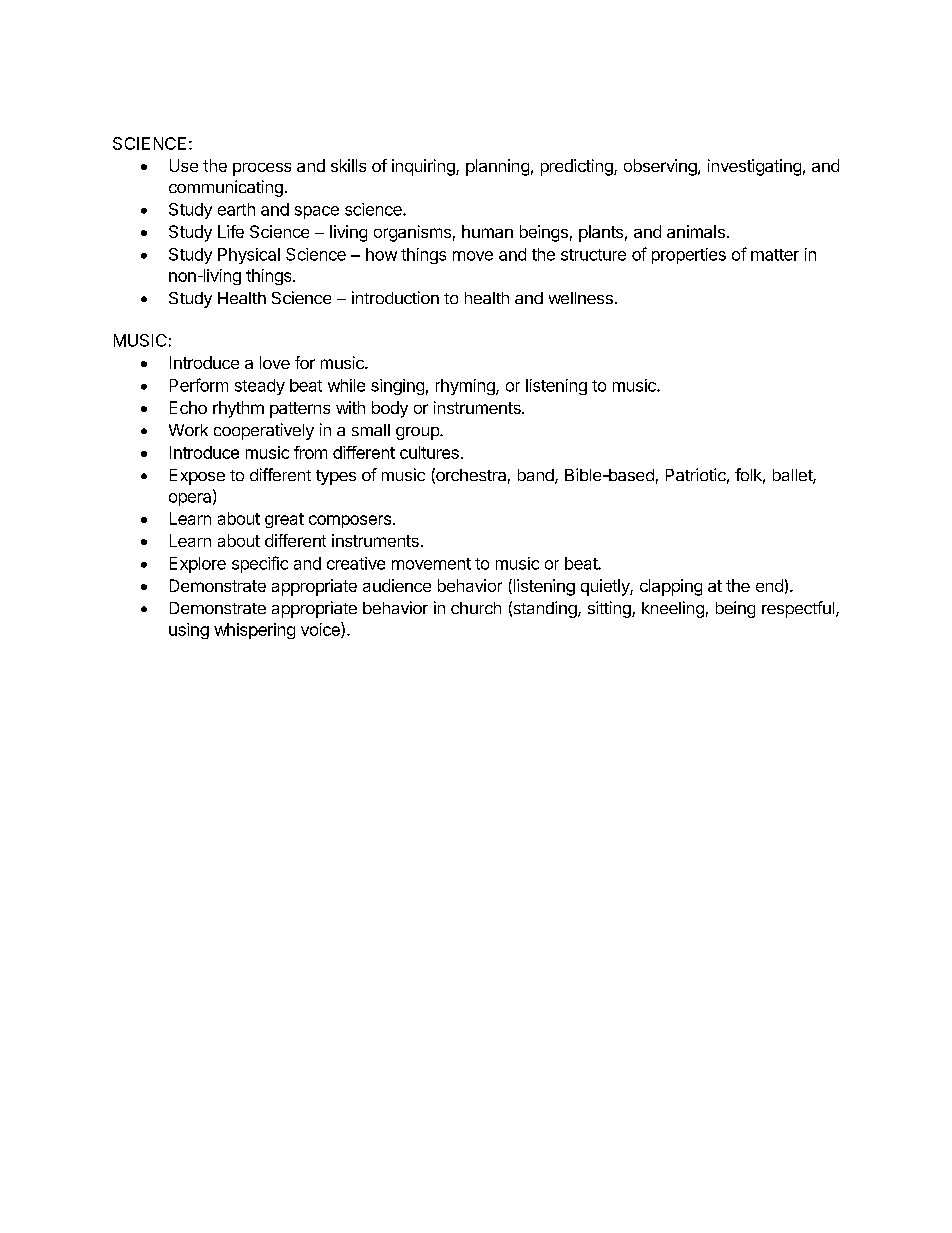 Image resolution: width=952 pixels, height=1233 pixels. I want to click on Expose, so click(197, 477).
